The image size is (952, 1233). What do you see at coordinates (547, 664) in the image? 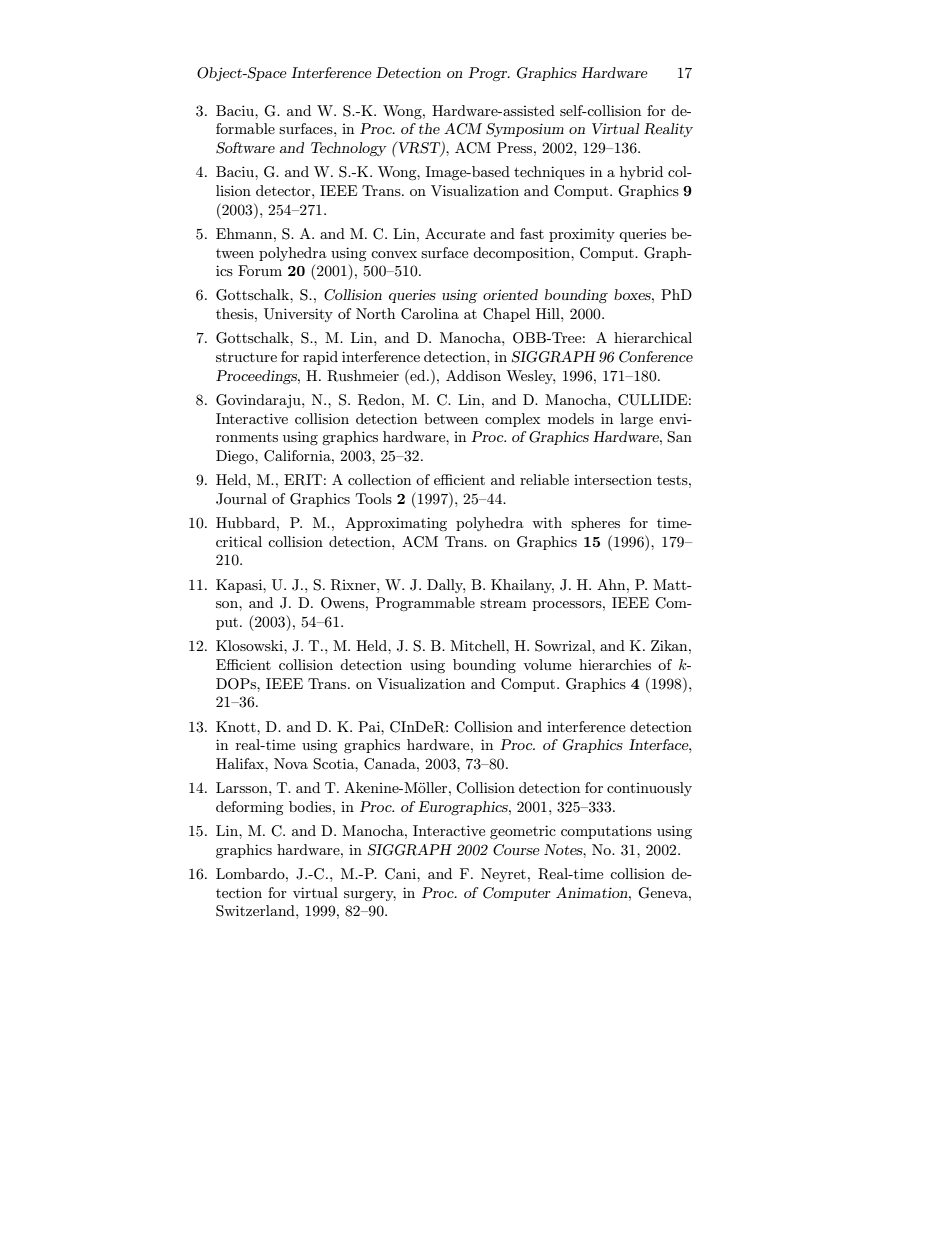
I see `volume` at bounding box center [547, 664].
